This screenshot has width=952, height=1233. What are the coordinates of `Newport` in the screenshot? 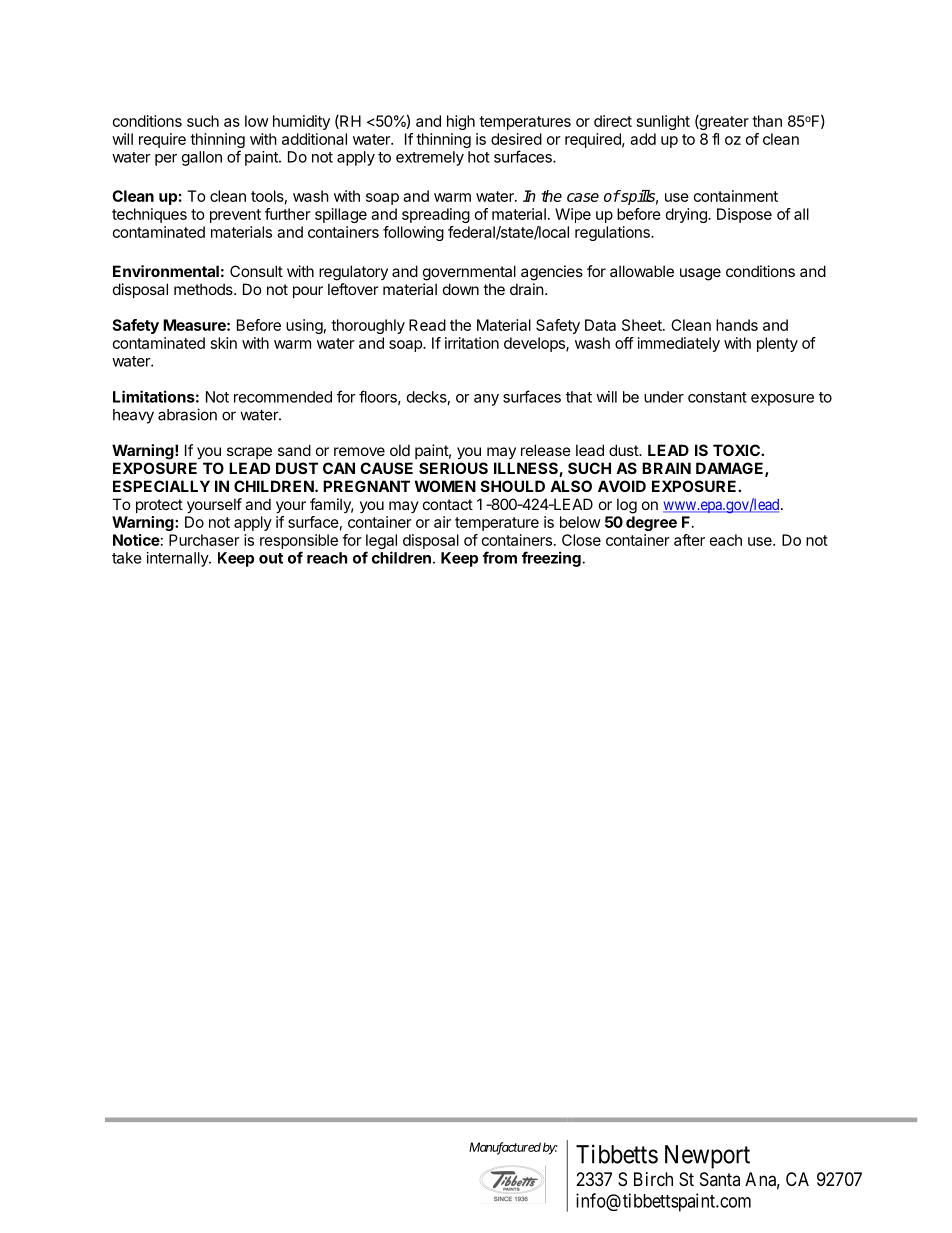 It's located at (707, 1157).
